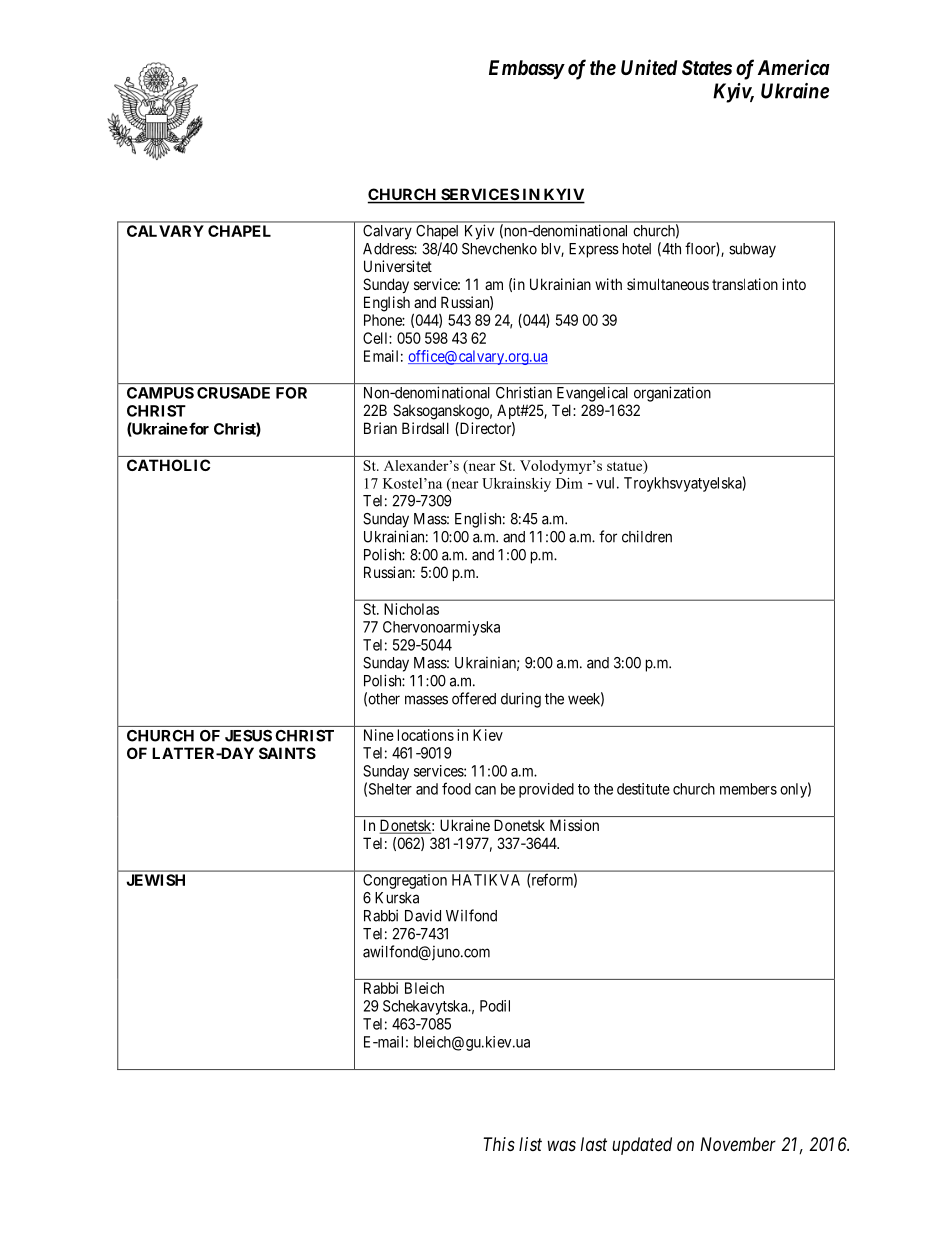 Image resolution: width=952 pixels, height=1233 pixels. Describe the element at coordinates (248, 736) in the page. I see `JESUS` at that location.
